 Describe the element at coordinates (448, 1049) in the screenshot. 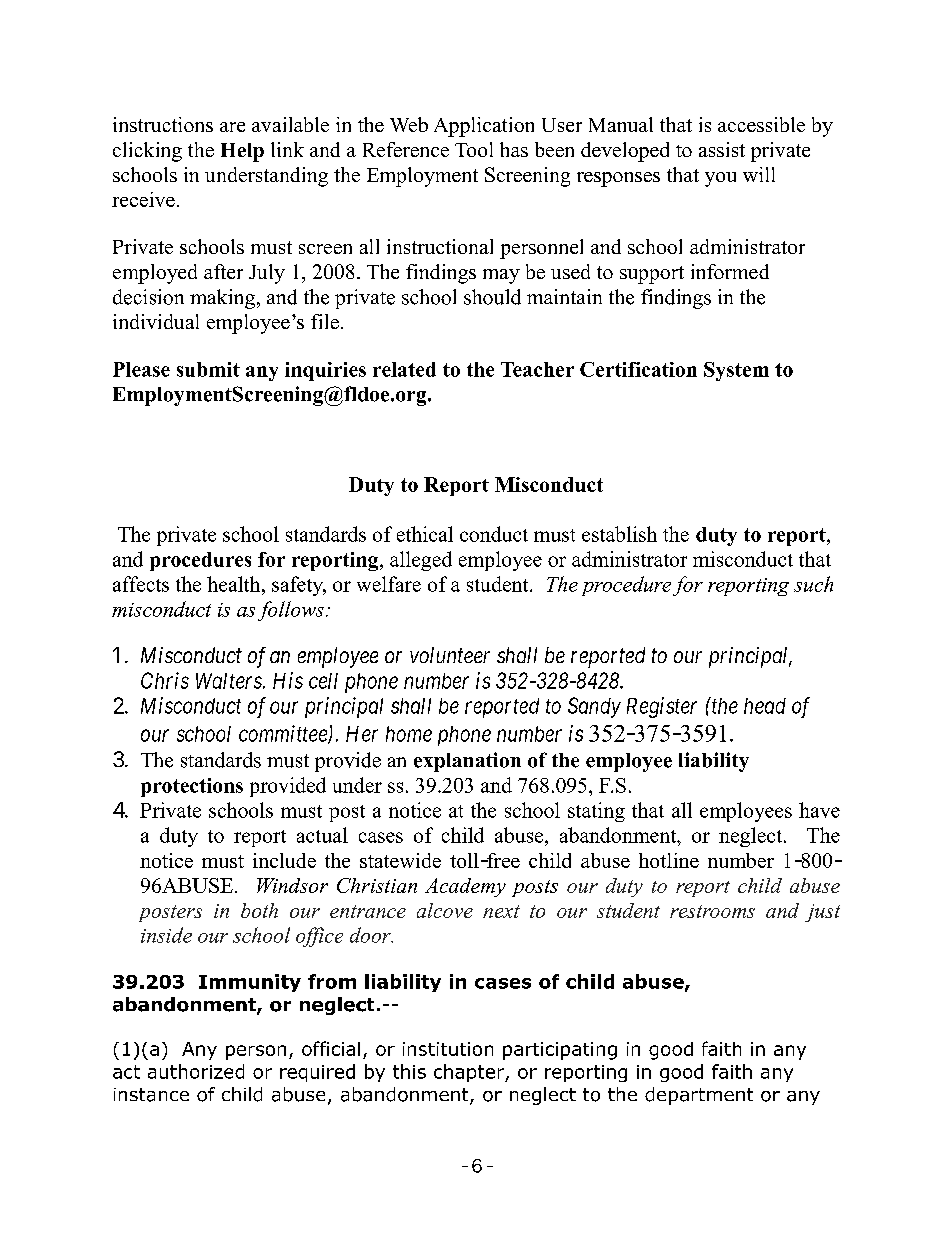

I see `institution` at that location.
